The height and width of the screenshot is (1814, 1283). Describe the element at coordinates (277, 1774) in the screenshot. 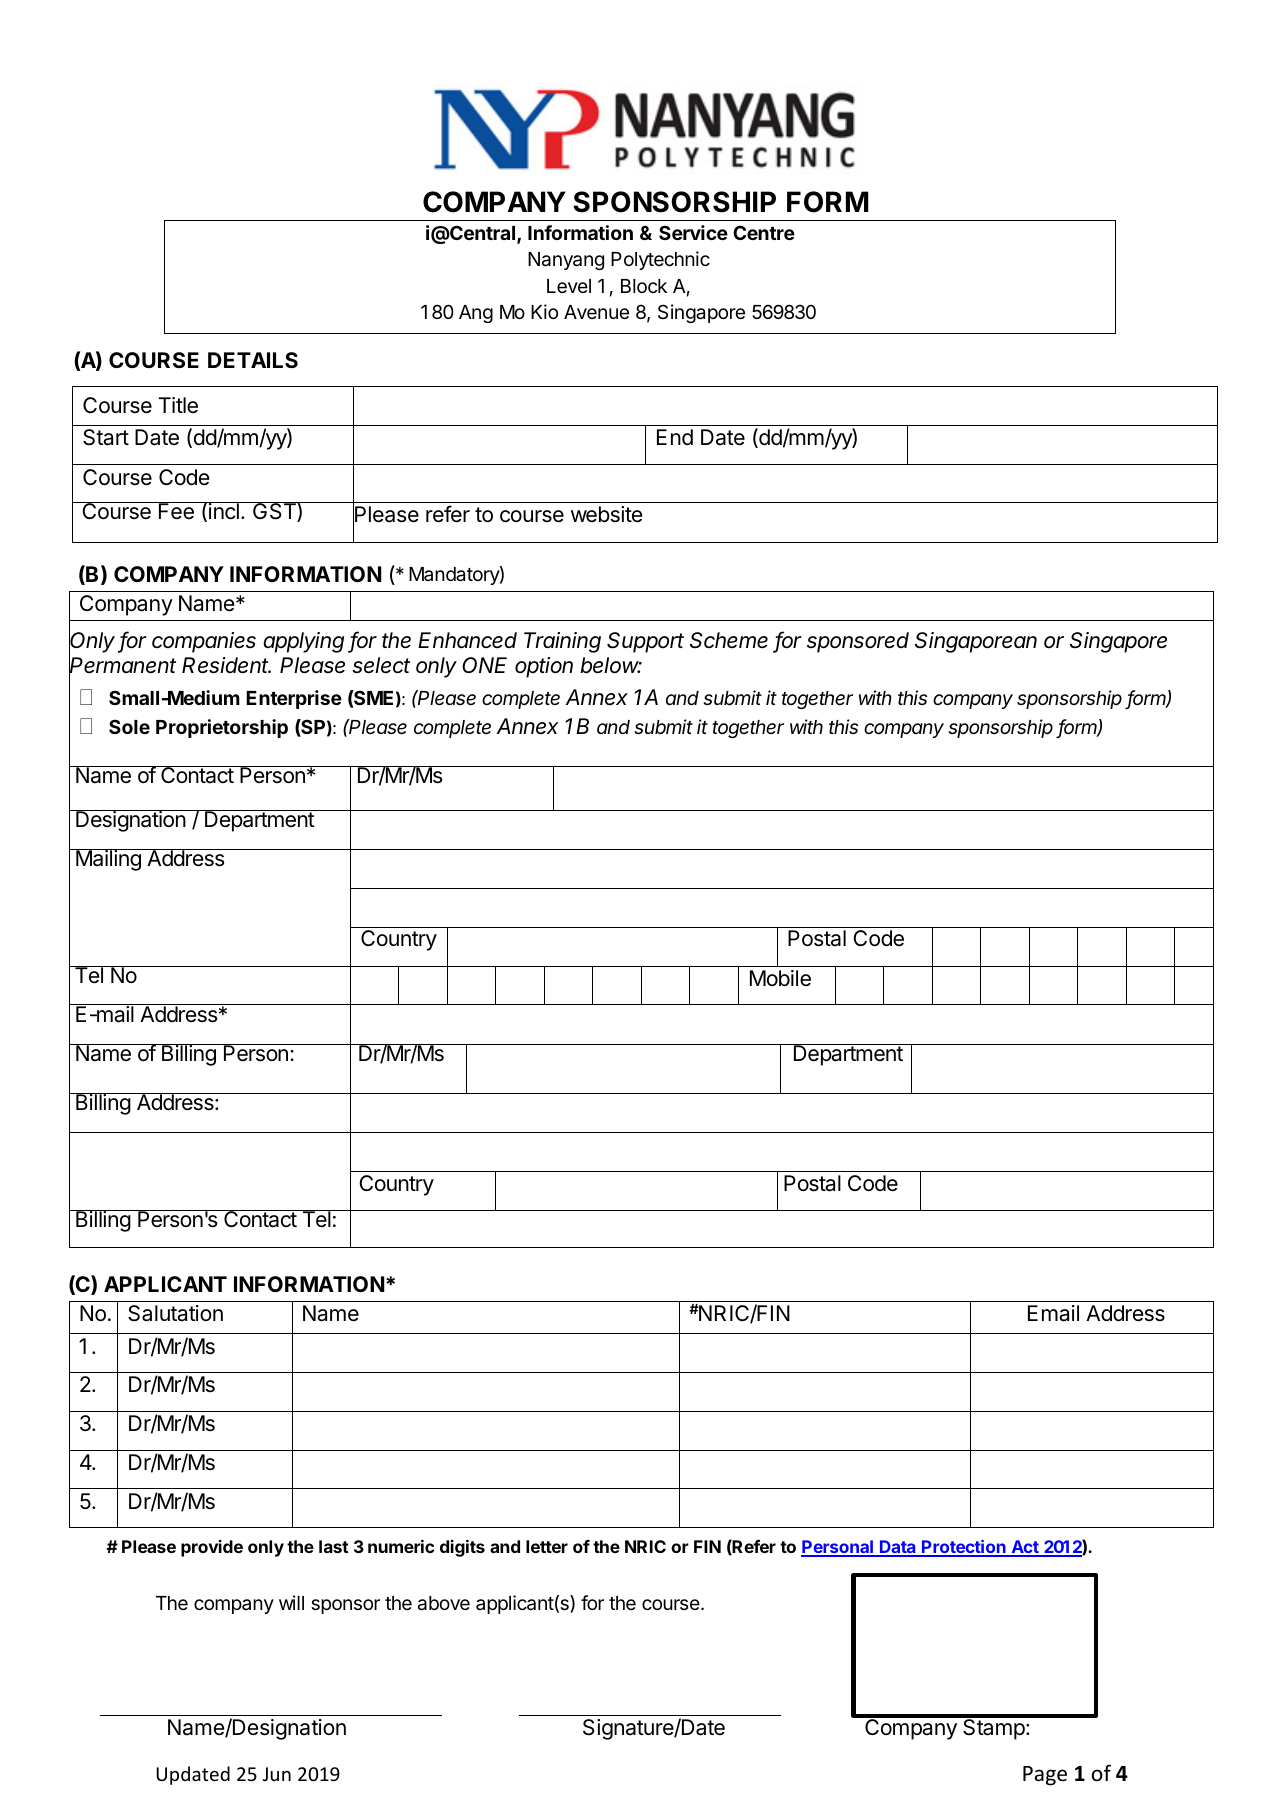

I see `Jun` at that location.
